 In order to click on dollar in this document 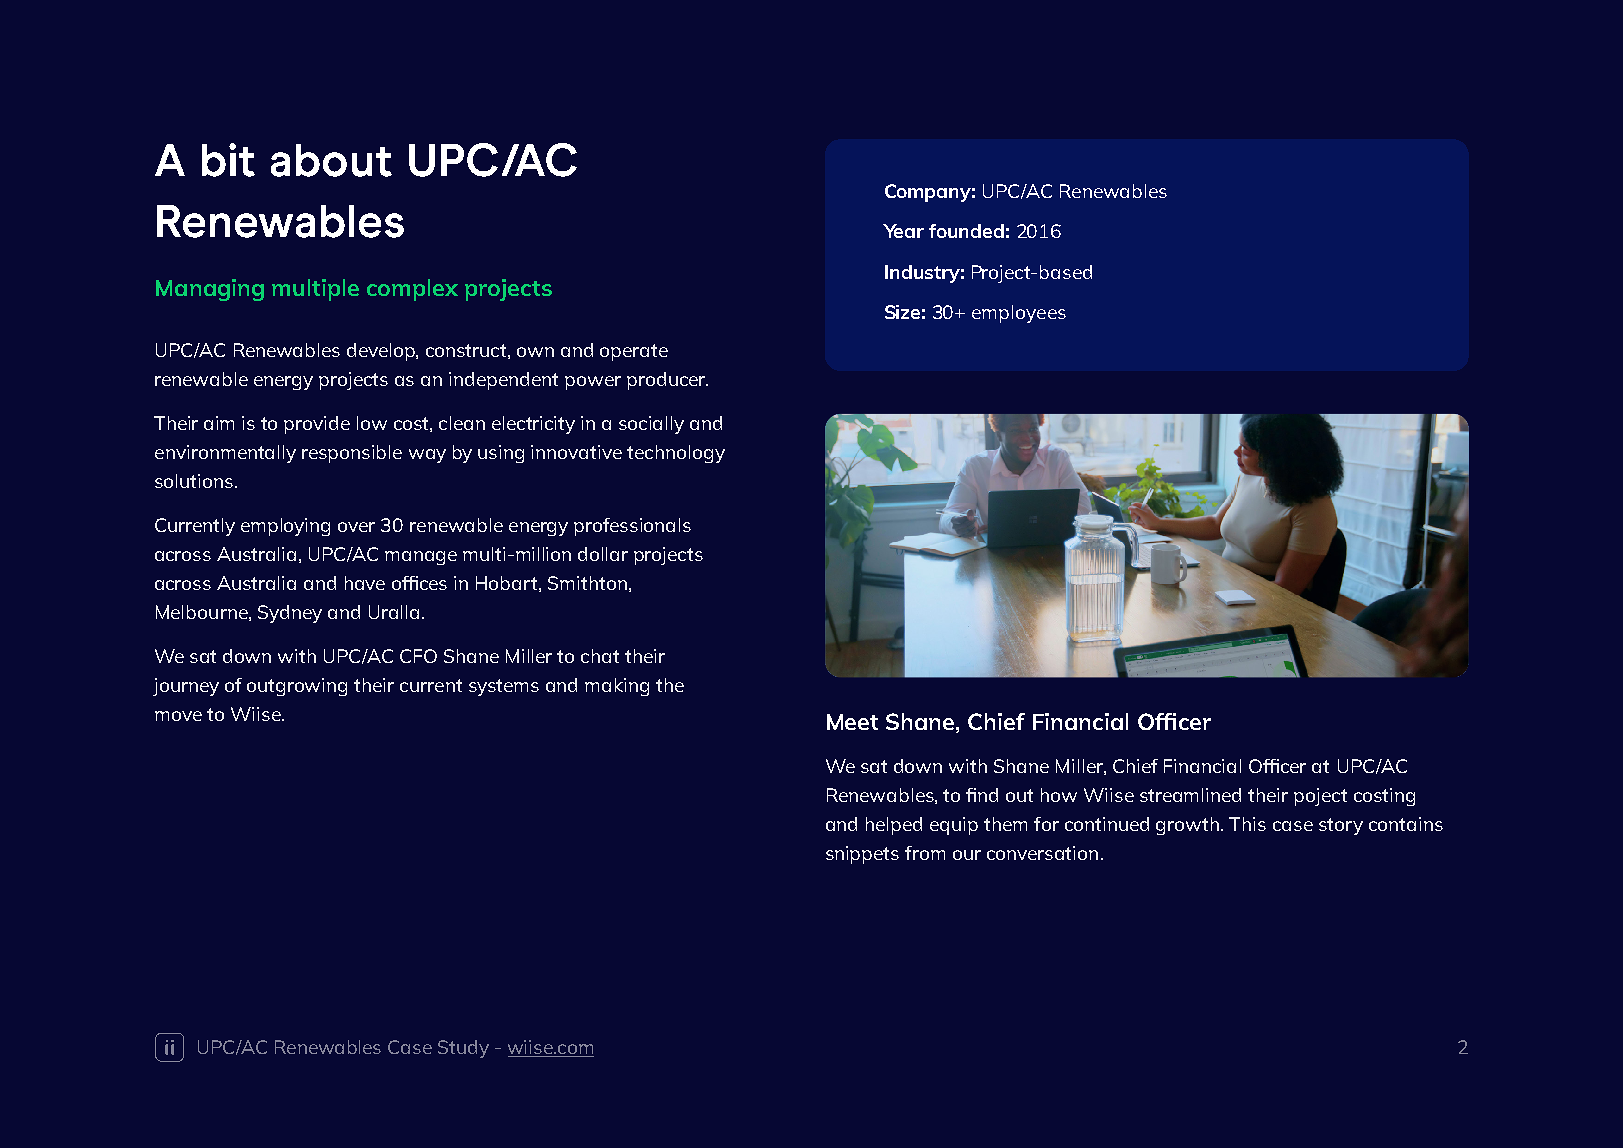, I will do `click(603, 554)`.
